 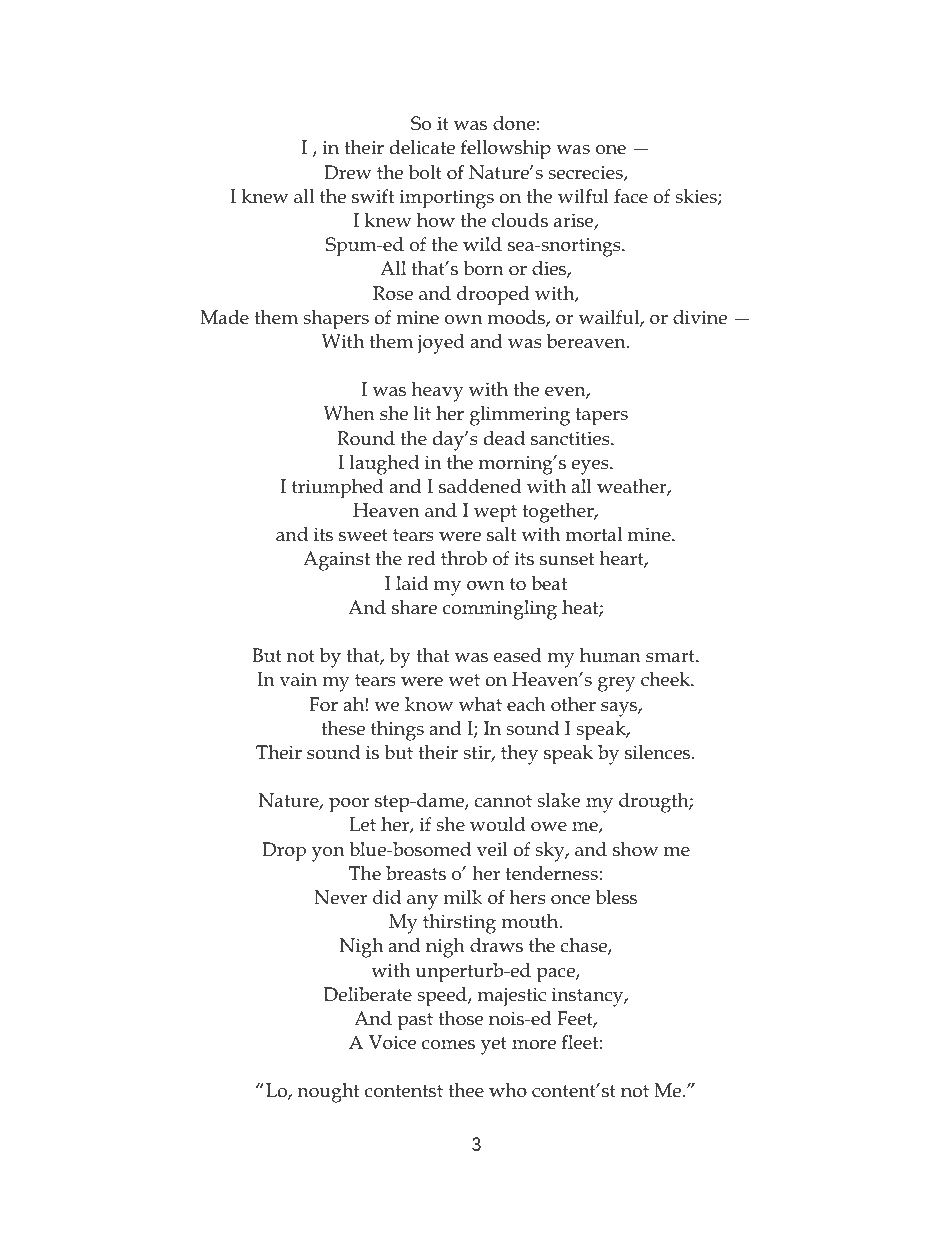 What do you see at coordinates (635, 849) in the image?
I see `show` at bounding box center [635, 849].
